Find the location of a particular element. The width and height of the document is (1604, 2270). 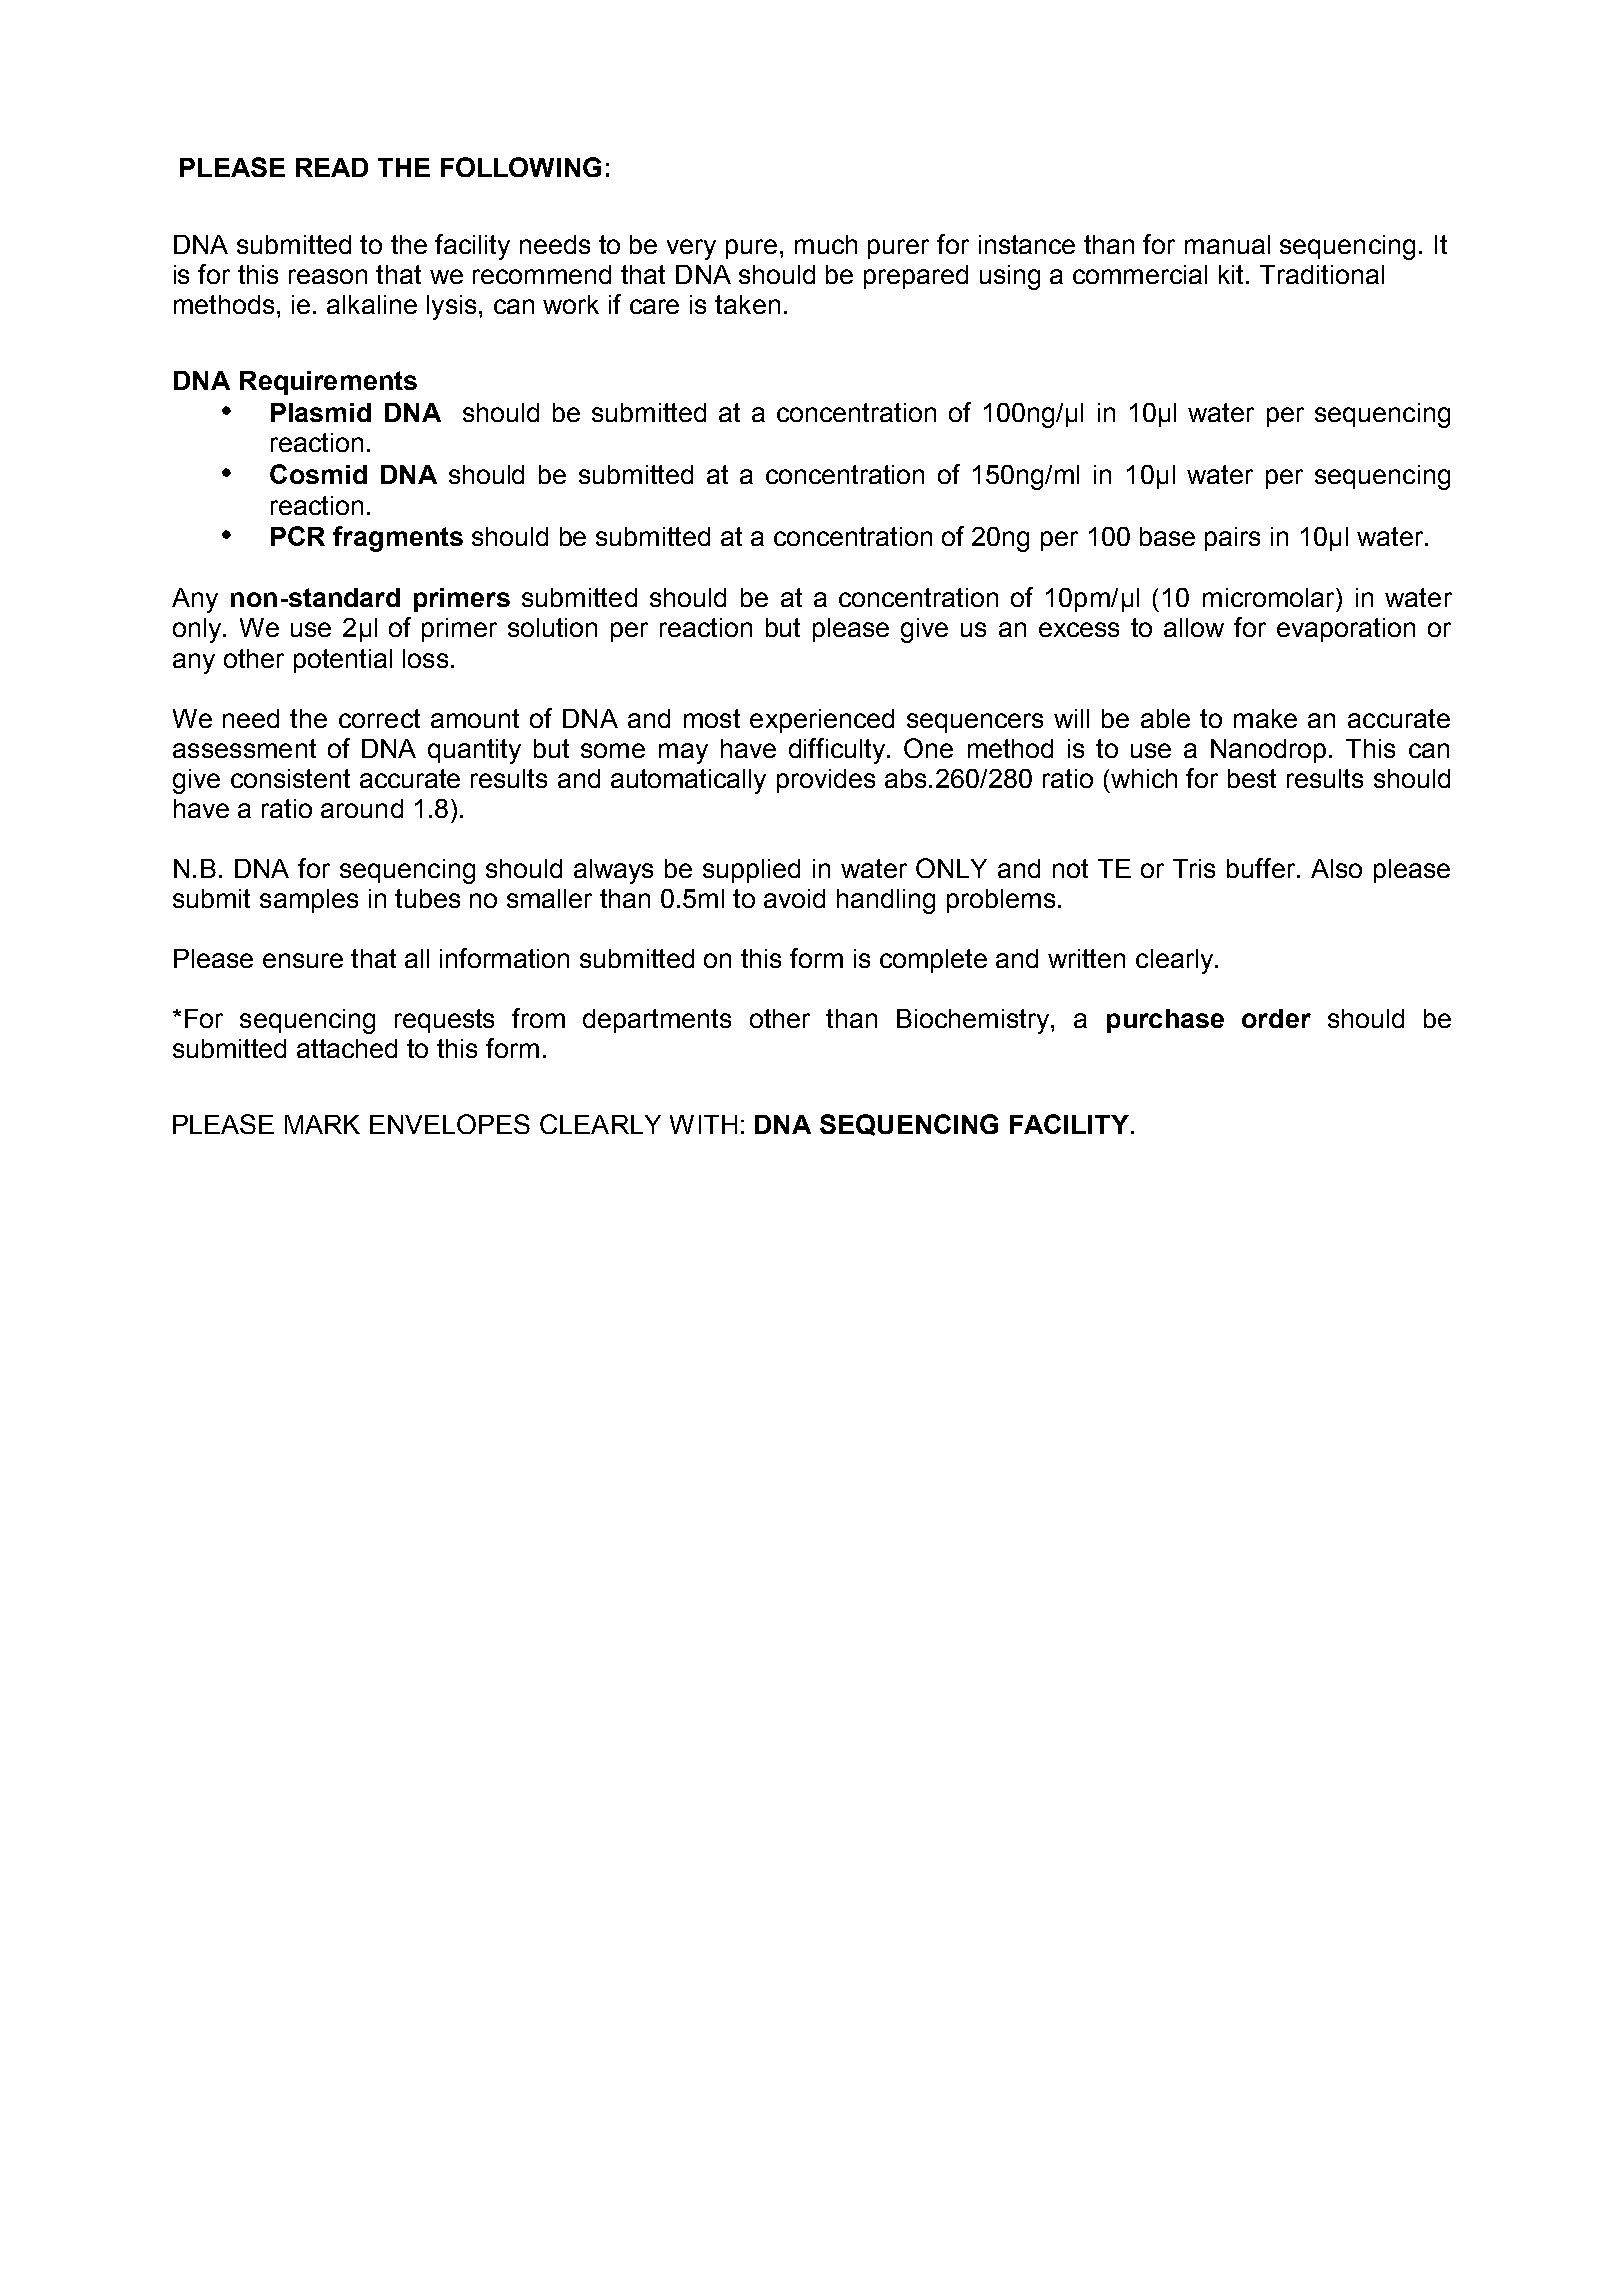

fragments is located at coordinates (398, 539).
